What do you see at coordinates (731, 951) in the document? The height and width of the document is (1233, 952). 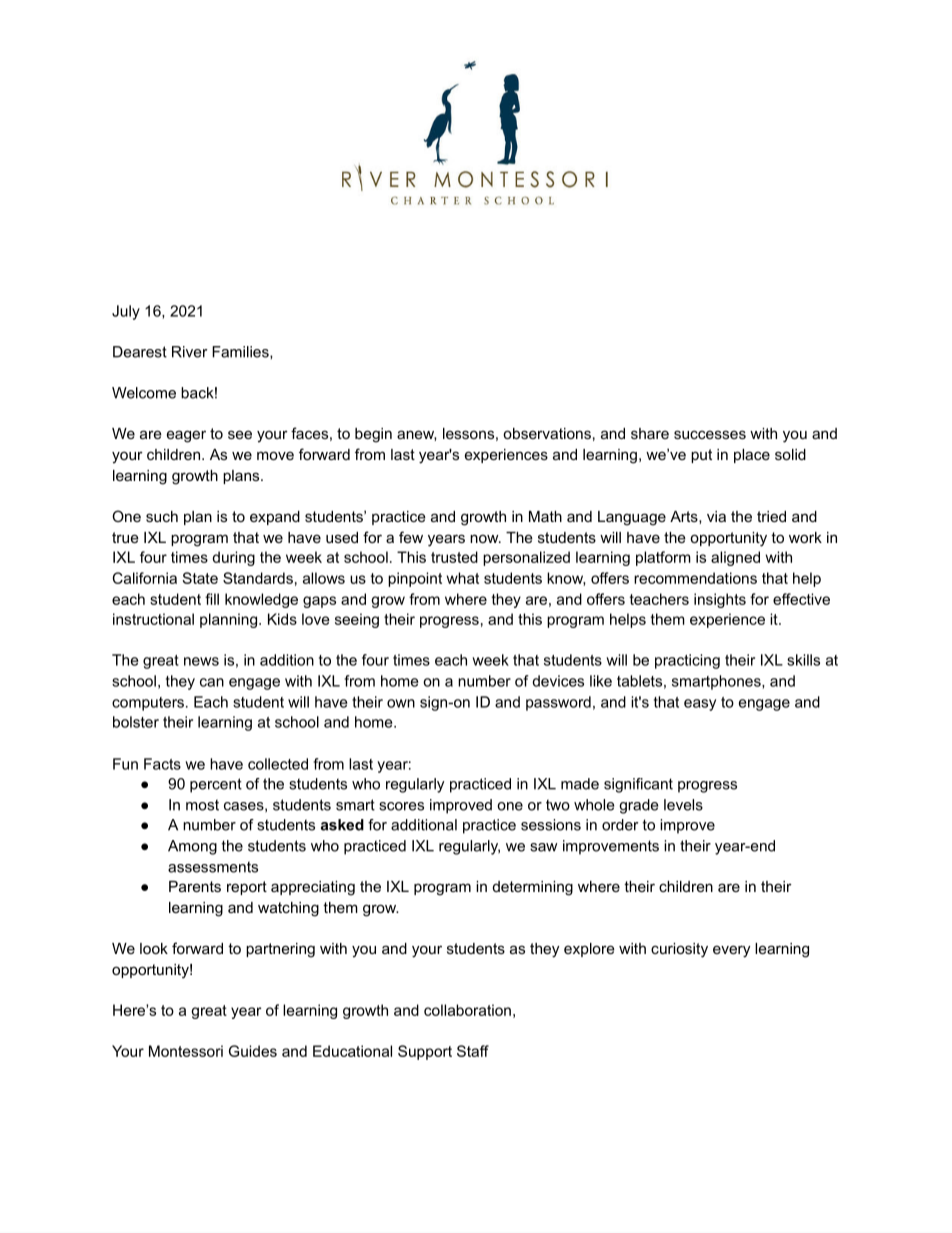 I see `every` at bounding box center [731, 951].
